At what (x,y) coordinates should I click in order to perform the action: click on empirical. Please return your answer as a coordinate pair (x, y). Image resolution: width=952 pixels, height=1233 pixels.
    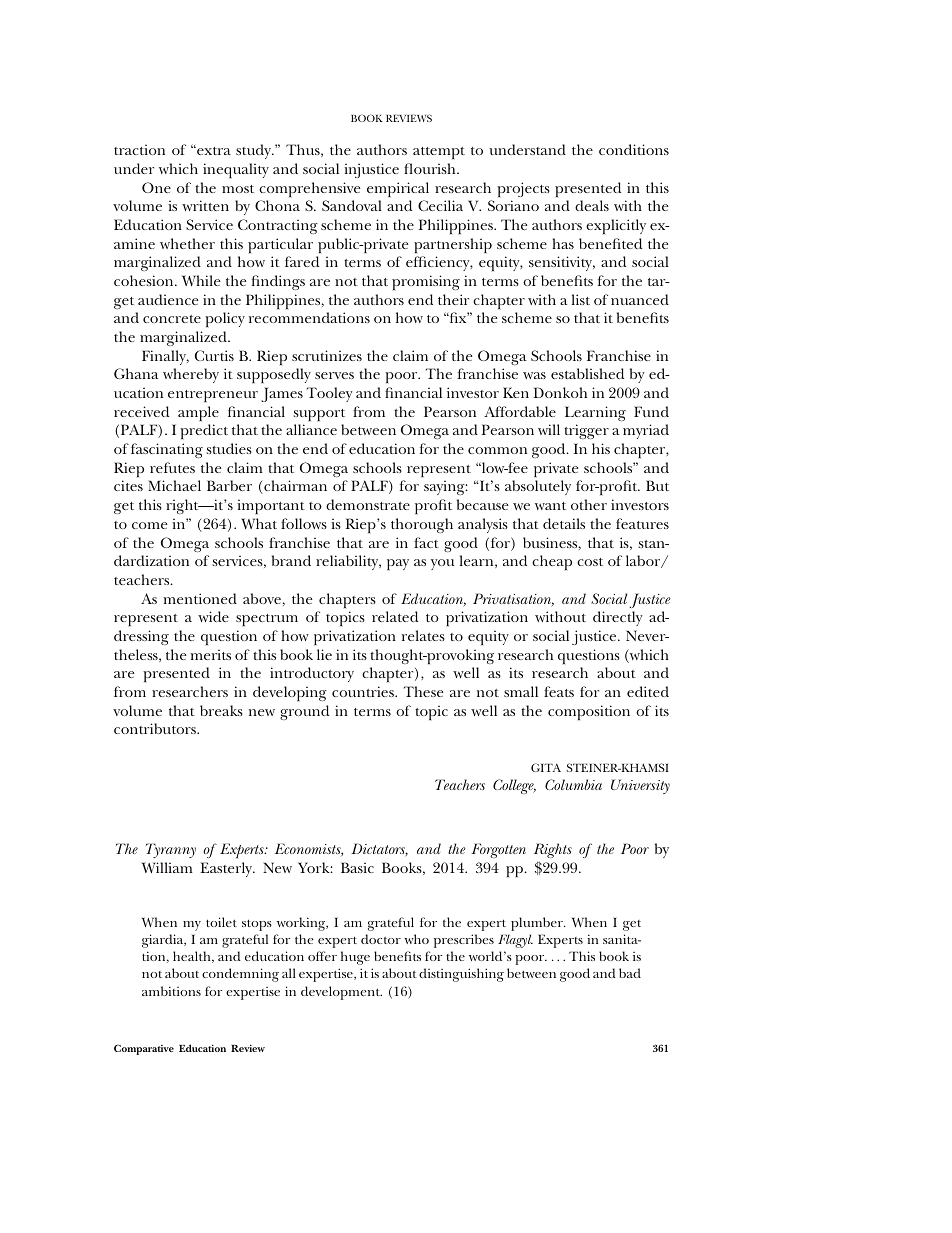
    Looking at the image, I should click on (398, 189).
